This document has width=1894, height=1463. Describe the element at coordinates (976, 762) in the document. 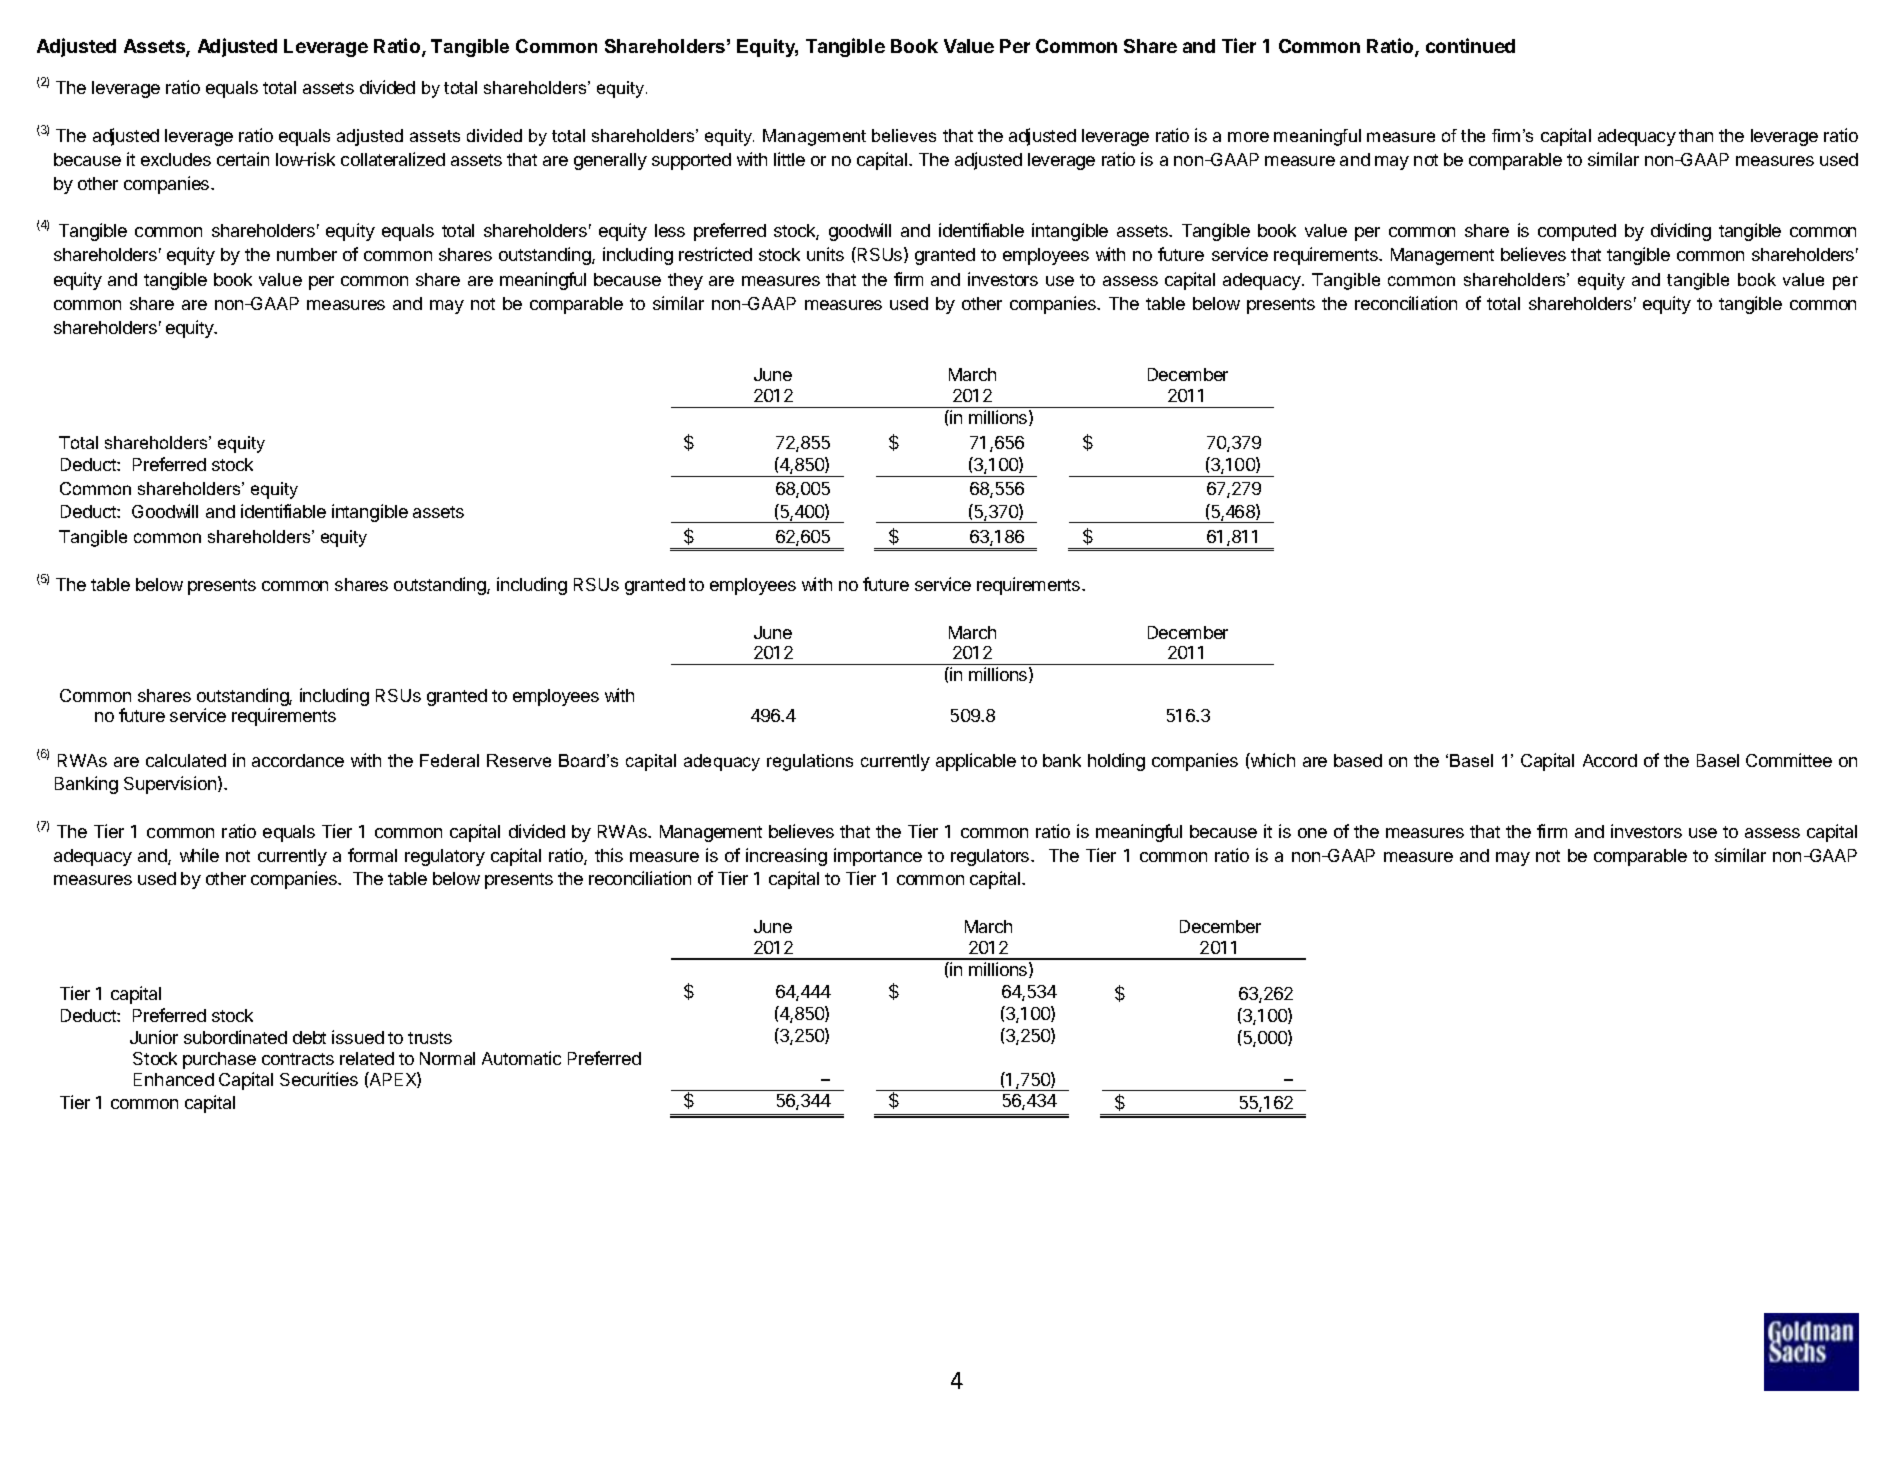

I see `applicable` at that location.
